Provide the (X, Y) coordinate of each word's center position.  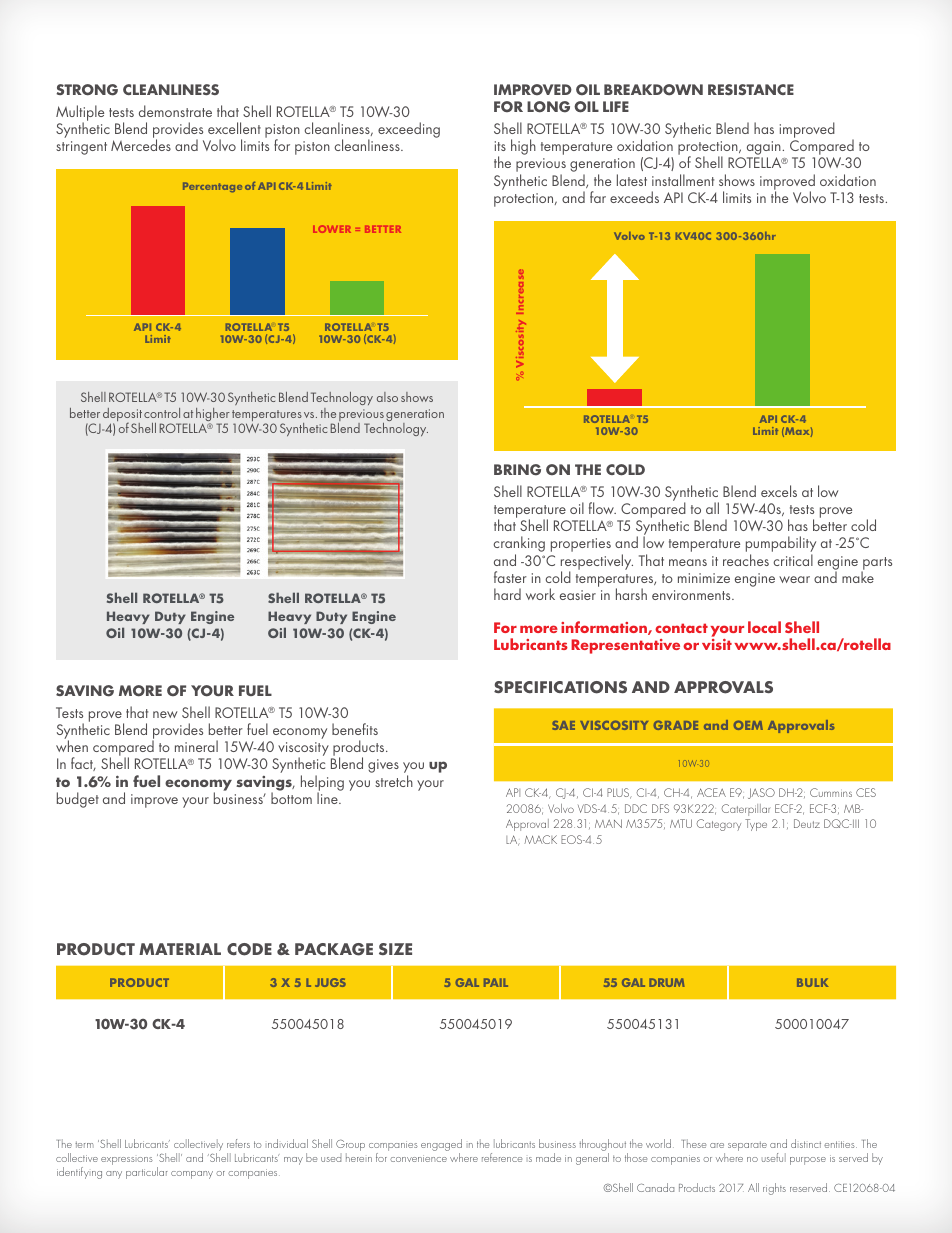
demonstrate (175, 111)
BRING (517, 470)
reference (502, 1157)
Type (756, 825)
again (764, 149)
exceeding (409, 130)
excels (779, 491)
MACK (540, 839)
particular (147, 1173)
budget (78, 800)
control (162, 413)
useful (774, 1157)
